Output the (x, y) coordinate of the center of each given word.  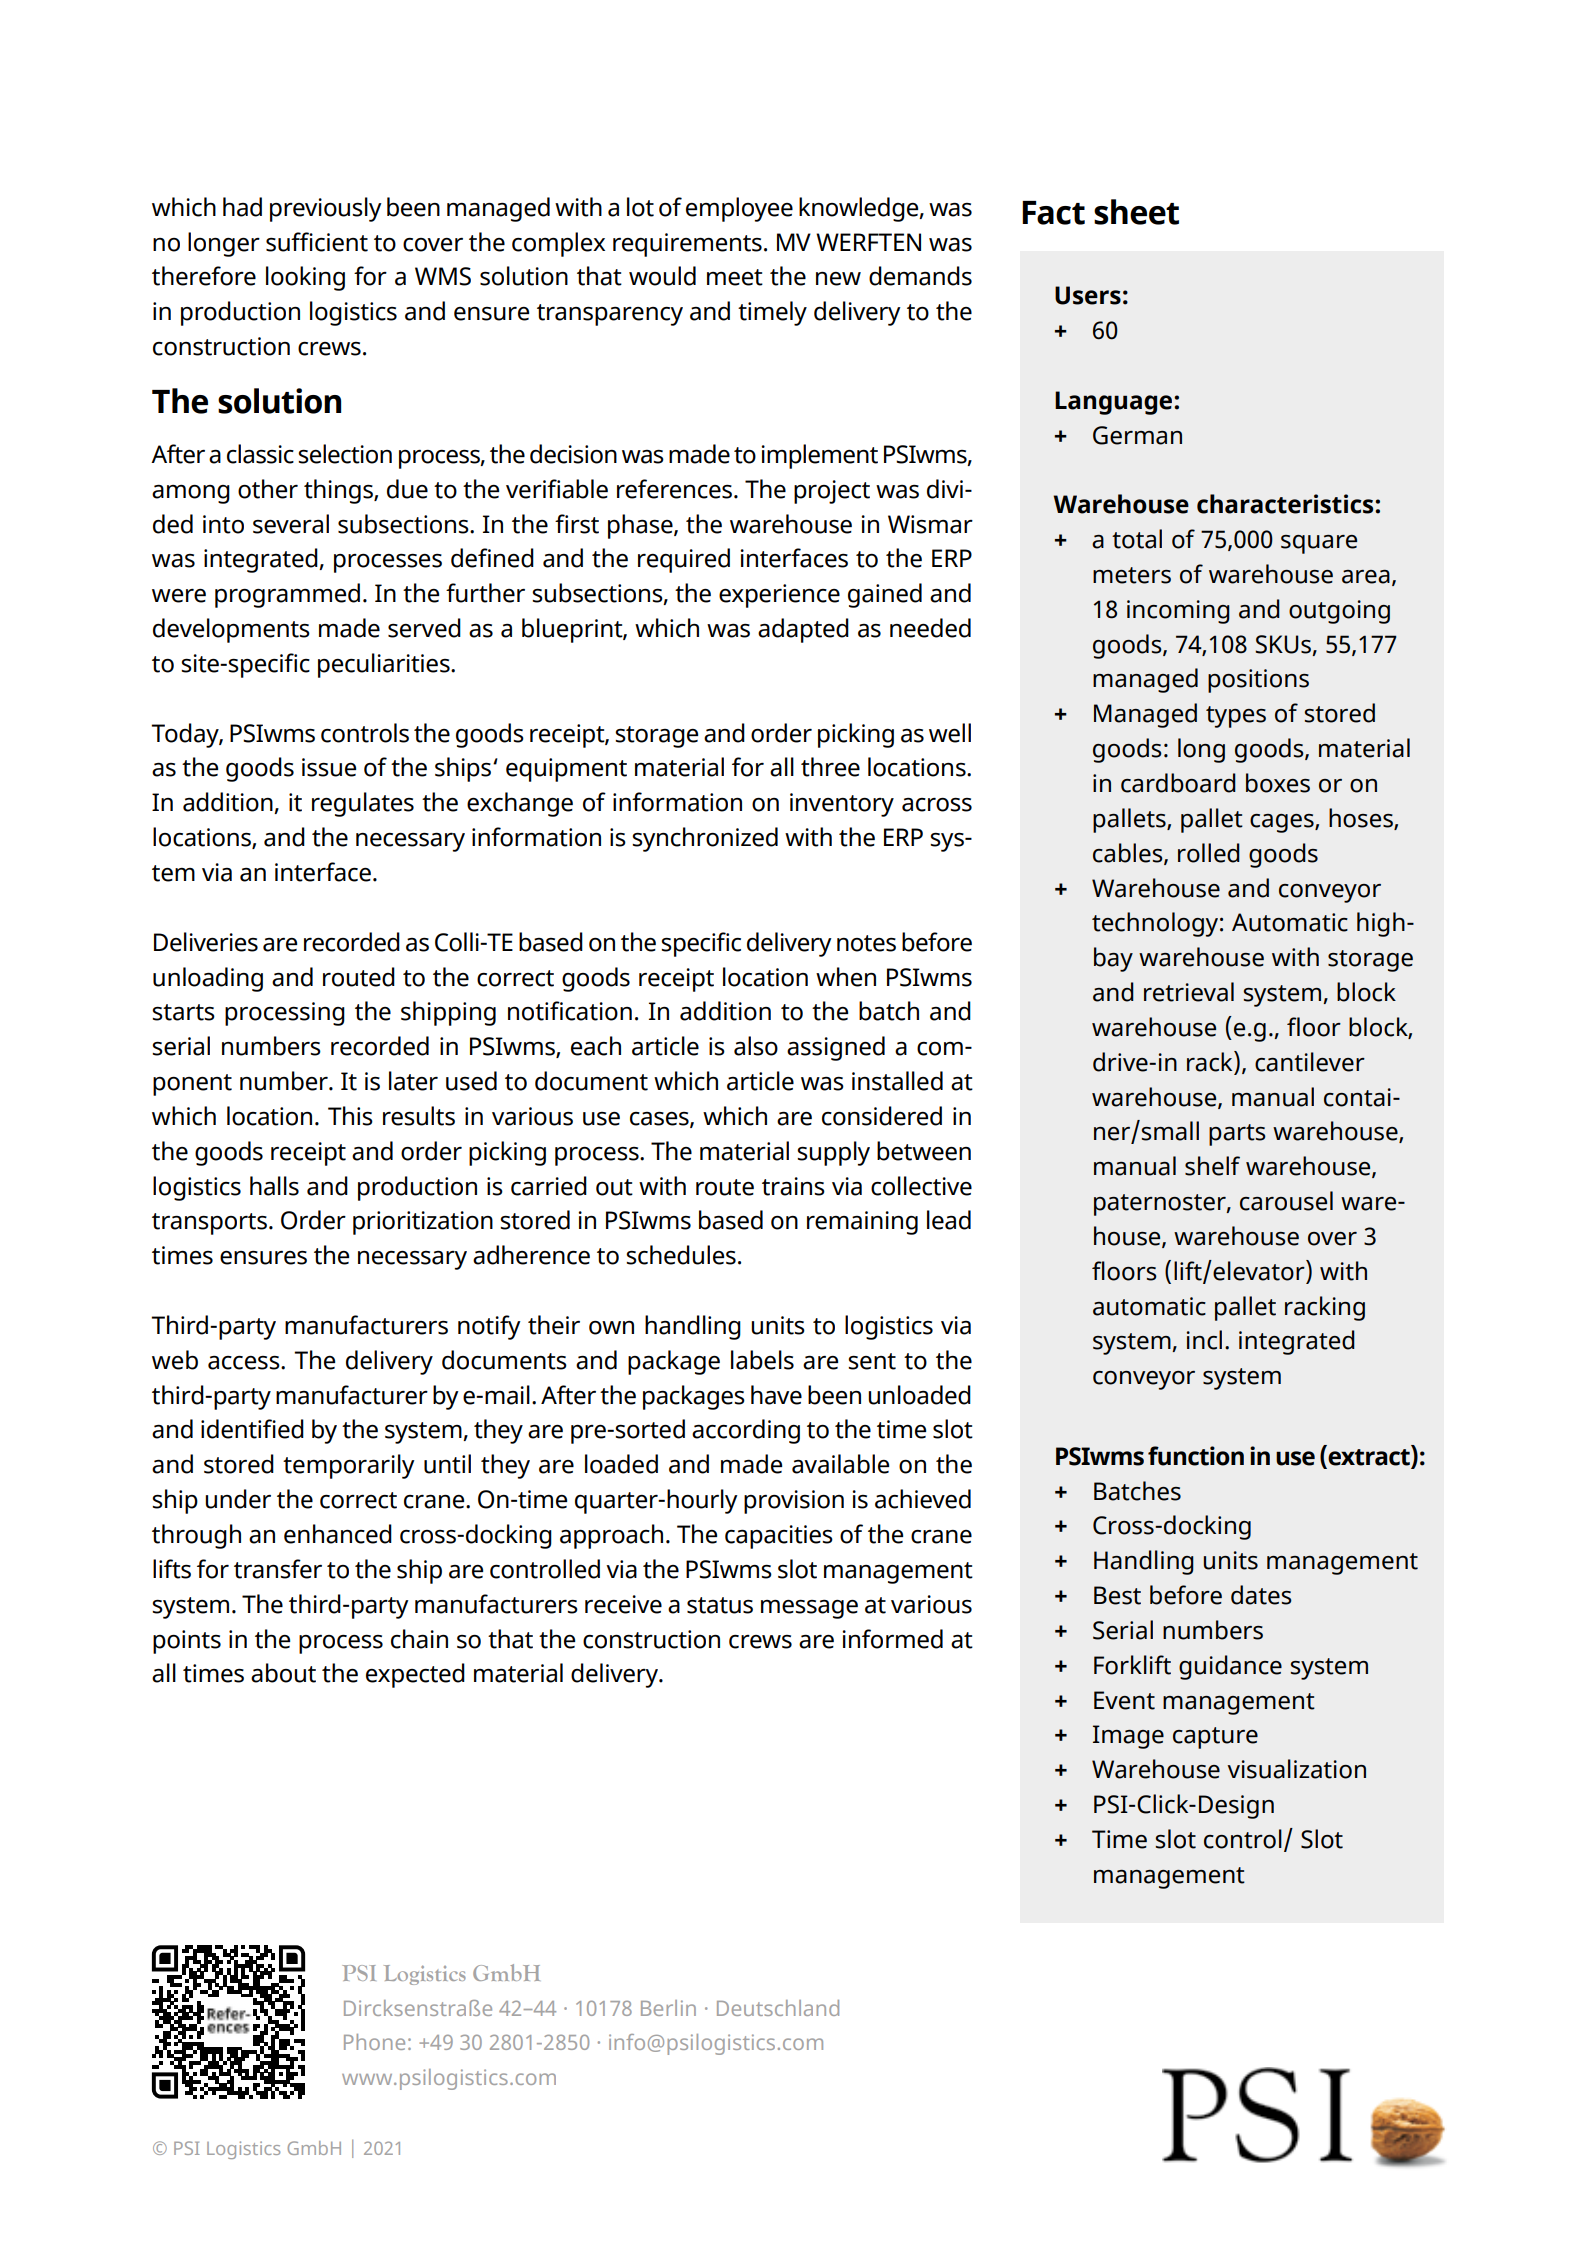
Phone (374, 2042)
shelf (1212, 1166)
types (1236, 717)
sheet (1136, 212)
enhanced (338, 1534)
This (350, 1116)
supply (833, 1153)
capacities (779, 1537)
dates (1261, 1595)
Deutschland (778, 2008)
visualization (1296, 1769)
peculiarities (385, 665)
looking (305, 278)
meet (735, 277)
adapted (803, 630)
